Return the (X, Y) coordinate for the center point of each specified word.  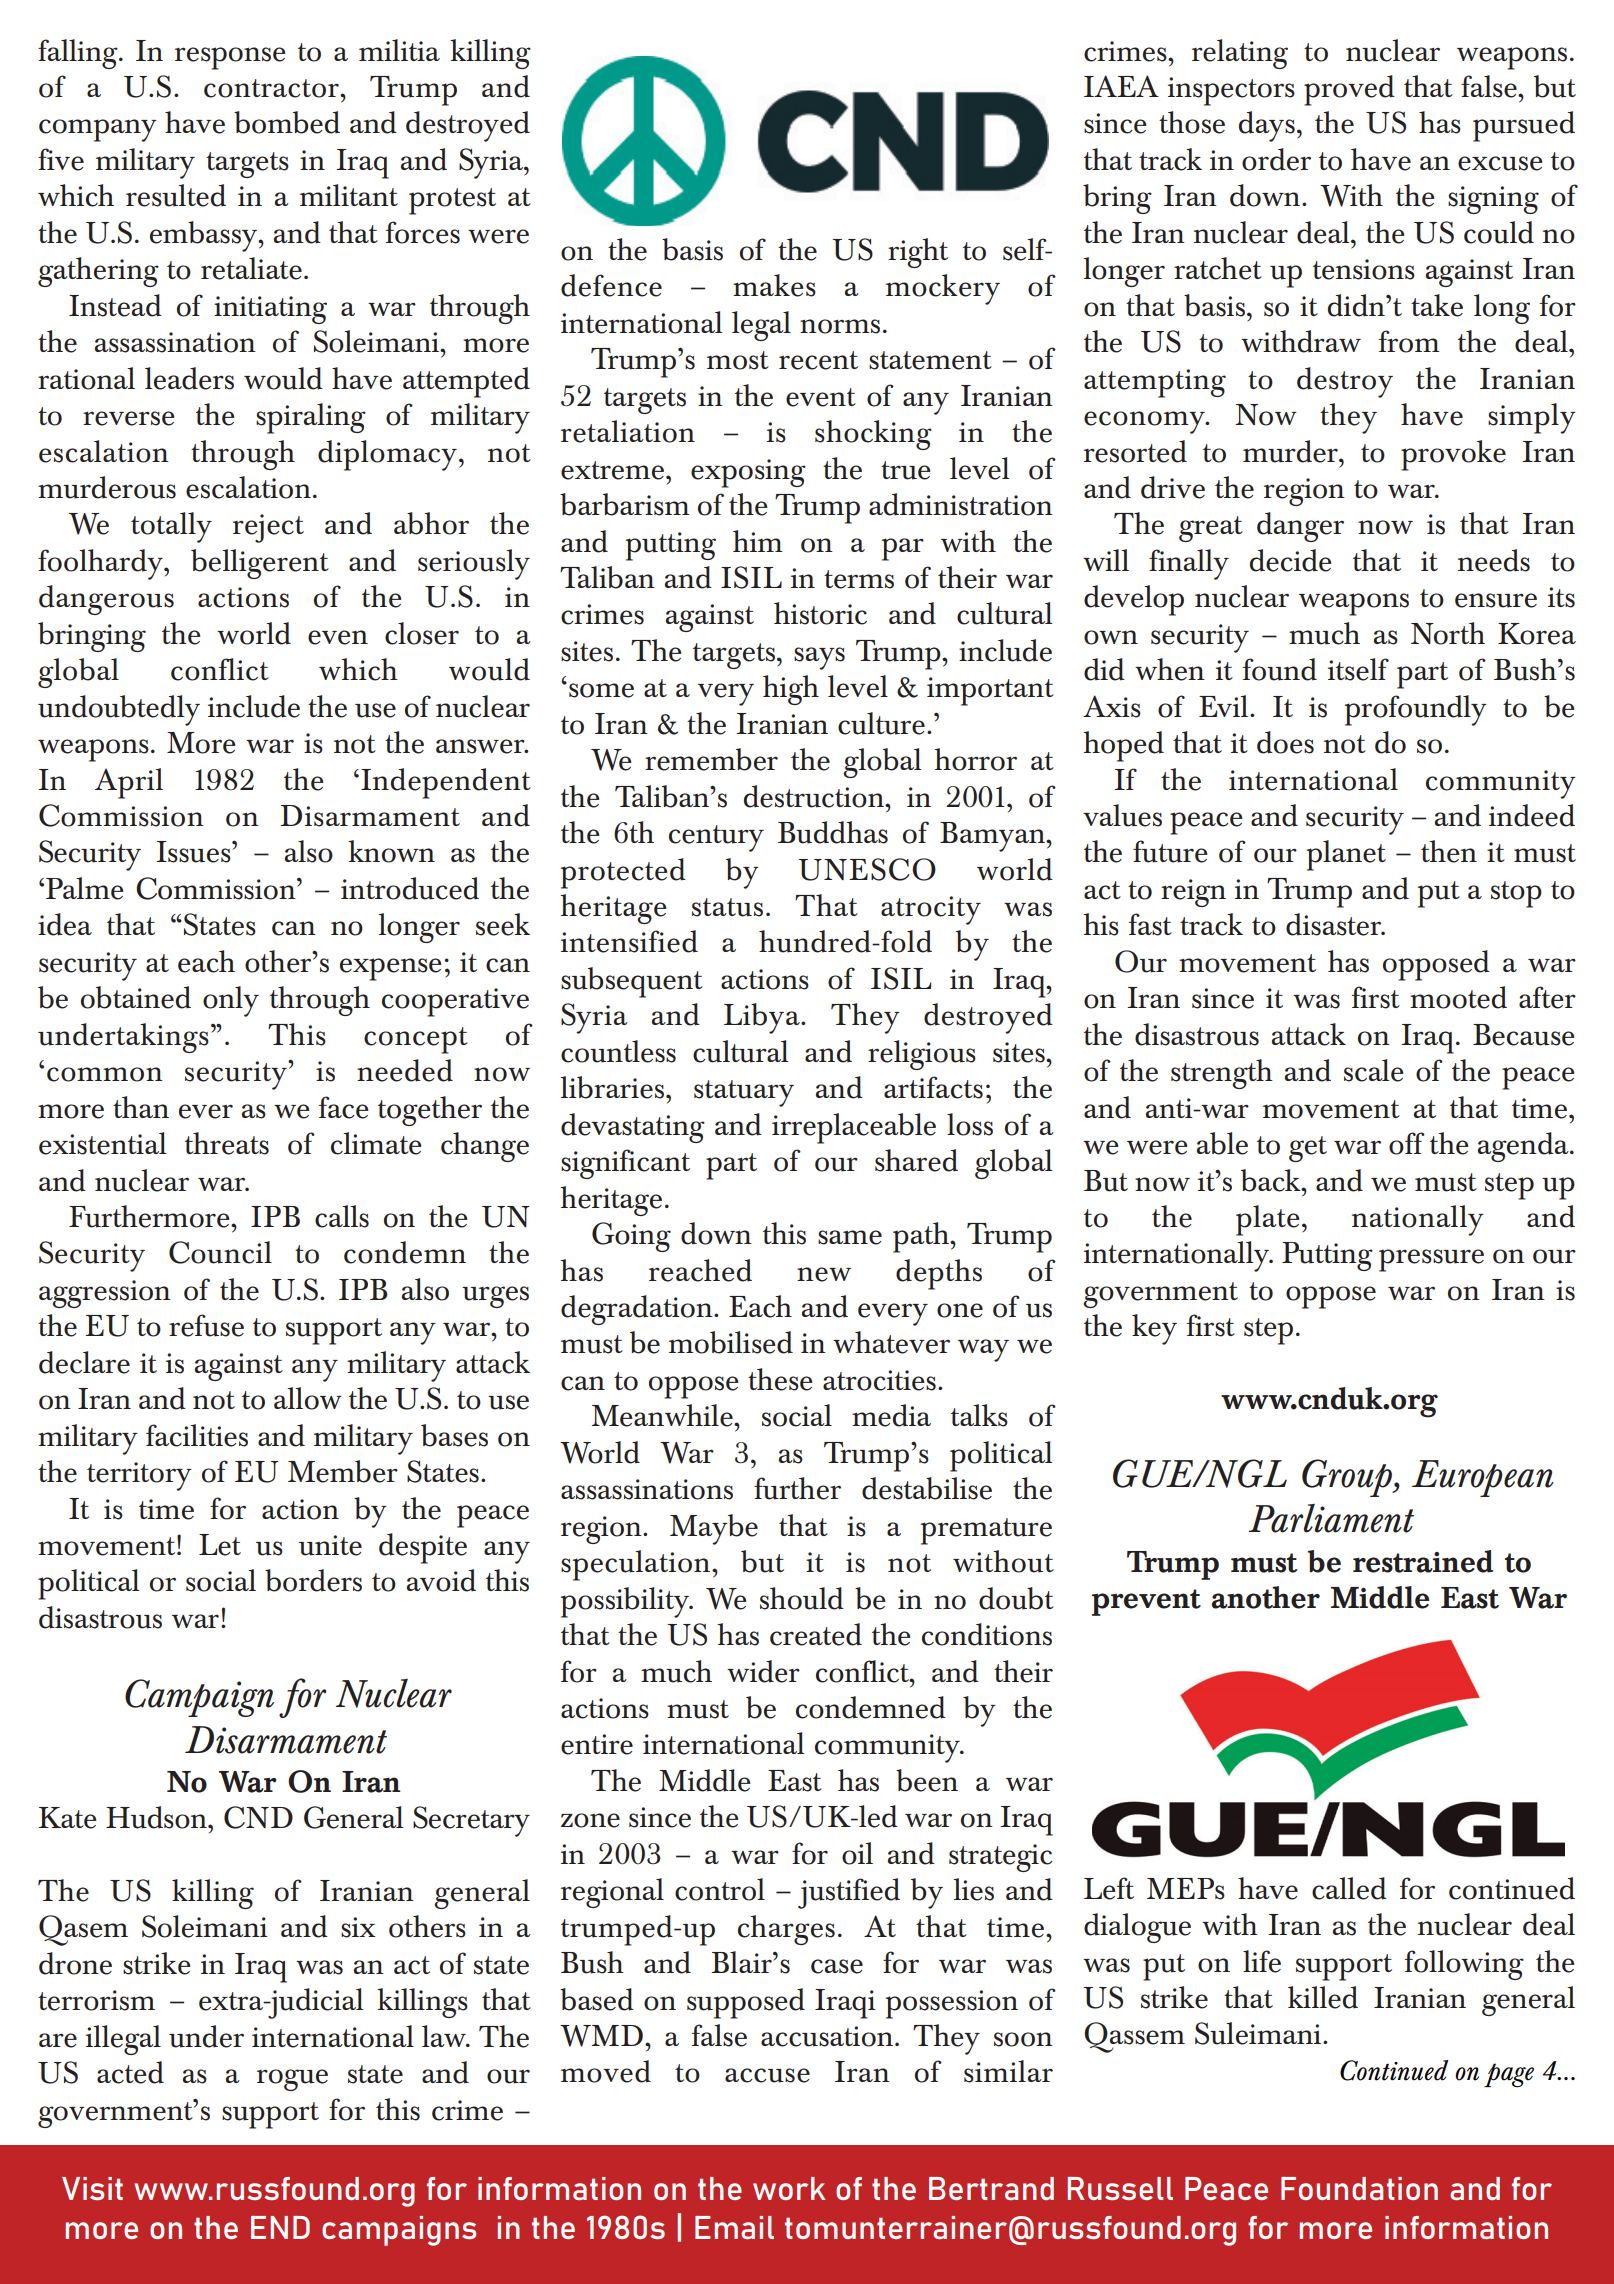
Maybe (714, 1529)
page (1509, 2075)
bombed (287, 122)
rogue (292, 2080)
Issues (194, 852)
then (1449, 851)
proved (1349, 90)
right (918, 253)
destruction (815, 796)
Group (1348, 1478)
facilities (197, 1435)
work (789, 2188)
